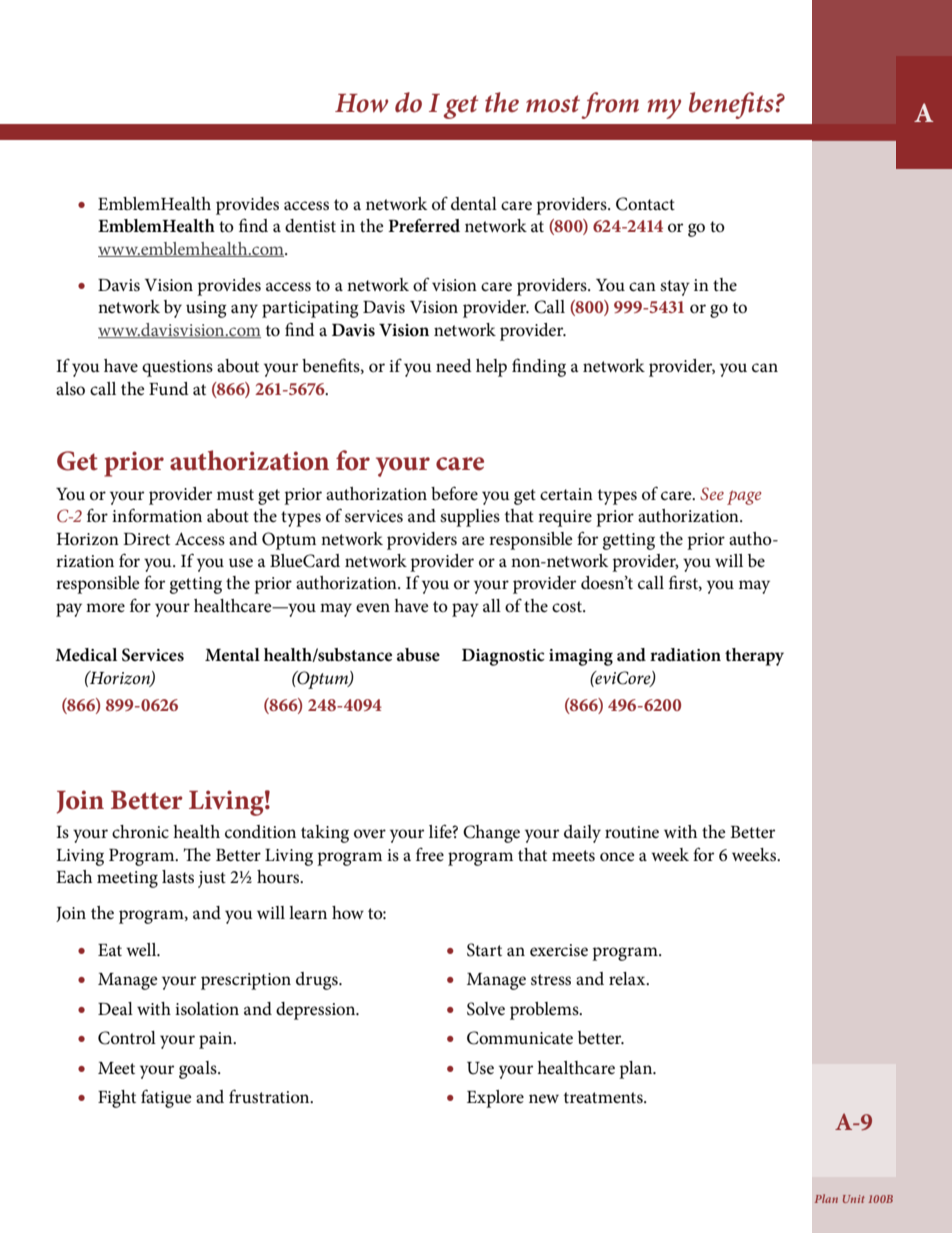  Describe the element at coordinates (503, 657) in the screenshot. I see `Diagnostic` at that location.
